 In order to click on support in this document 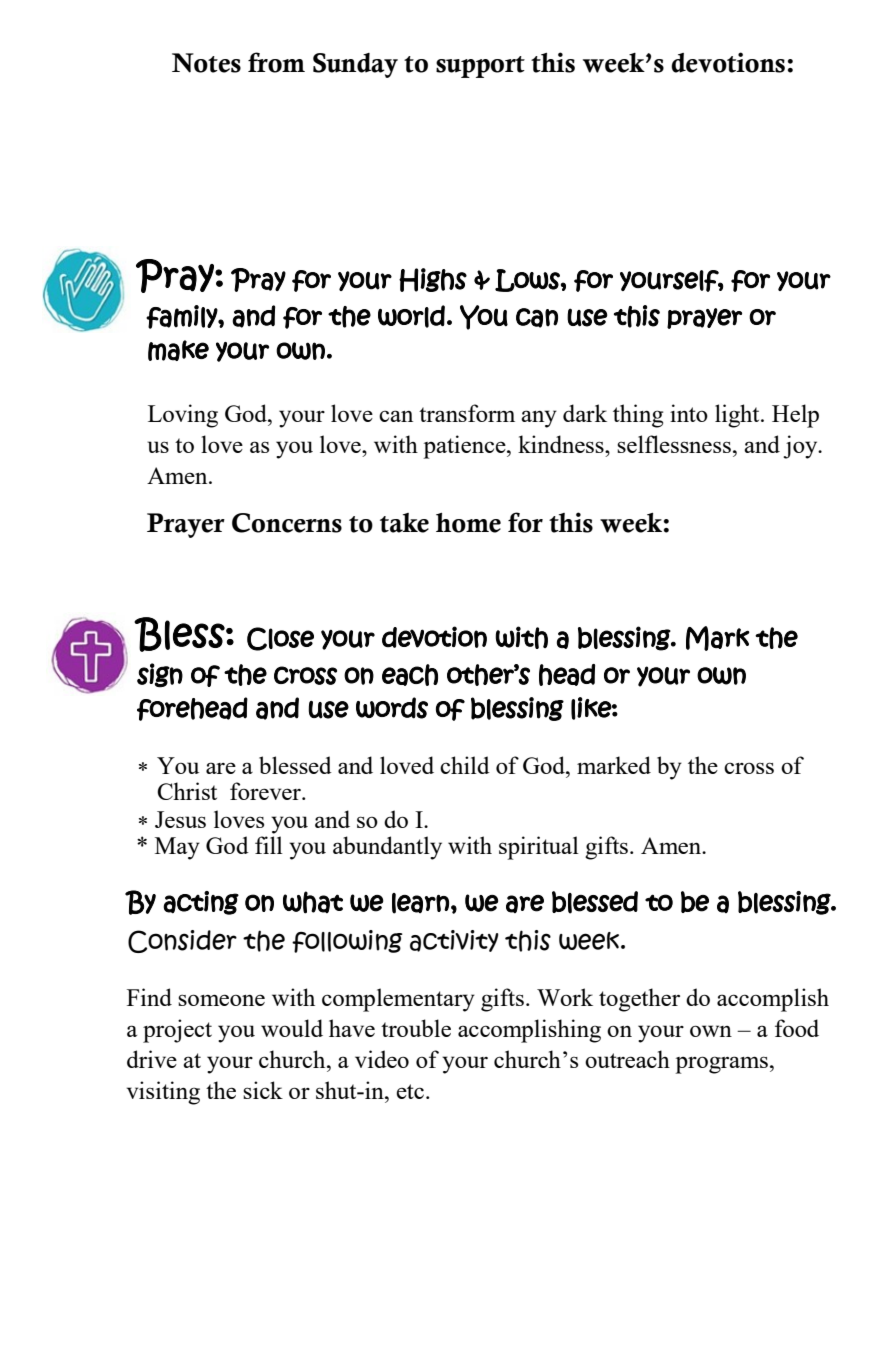, I will do `click(480, 67)`.
